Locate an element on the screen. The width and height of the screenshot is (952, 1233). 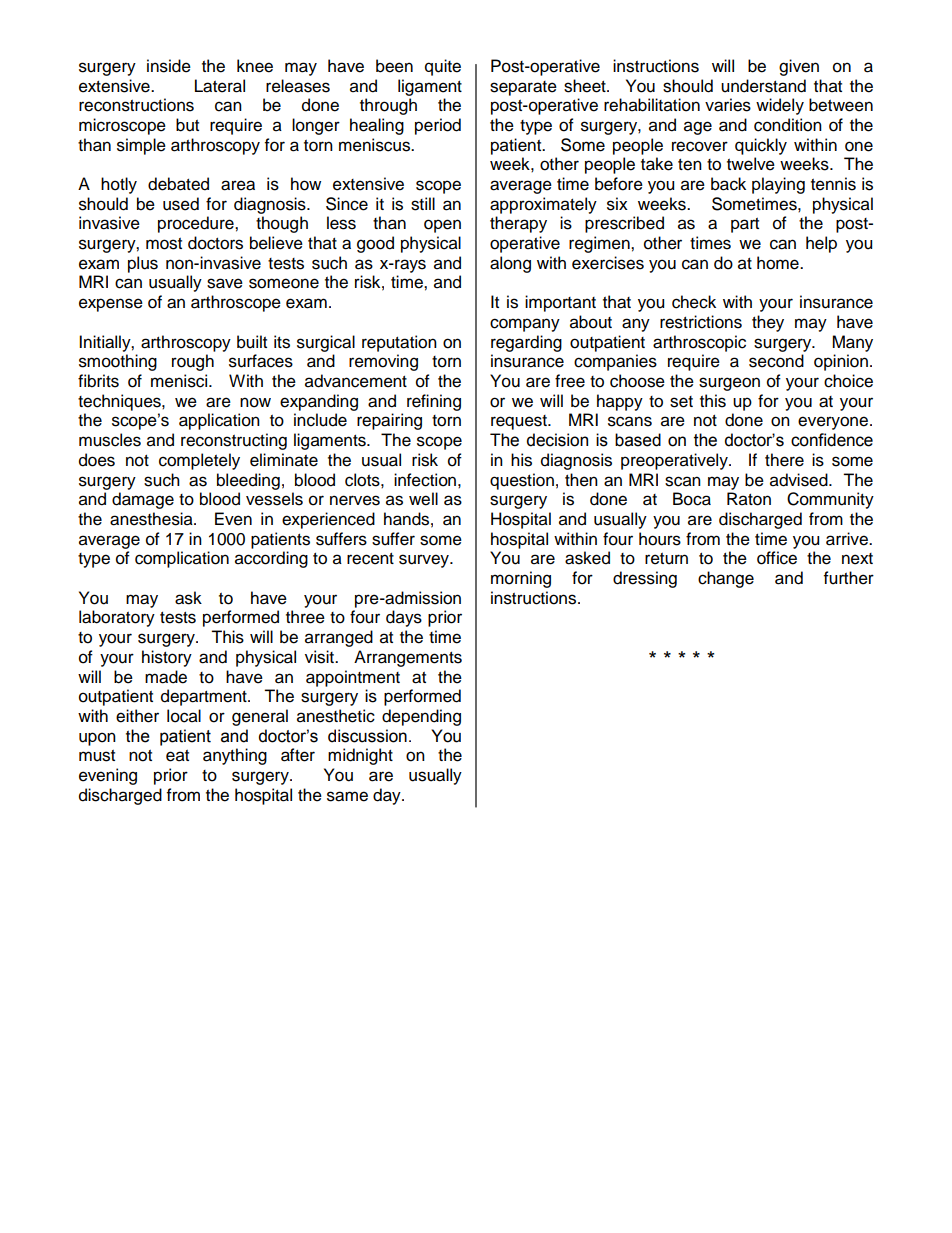
midnight is located at coordinates (360, 756).
